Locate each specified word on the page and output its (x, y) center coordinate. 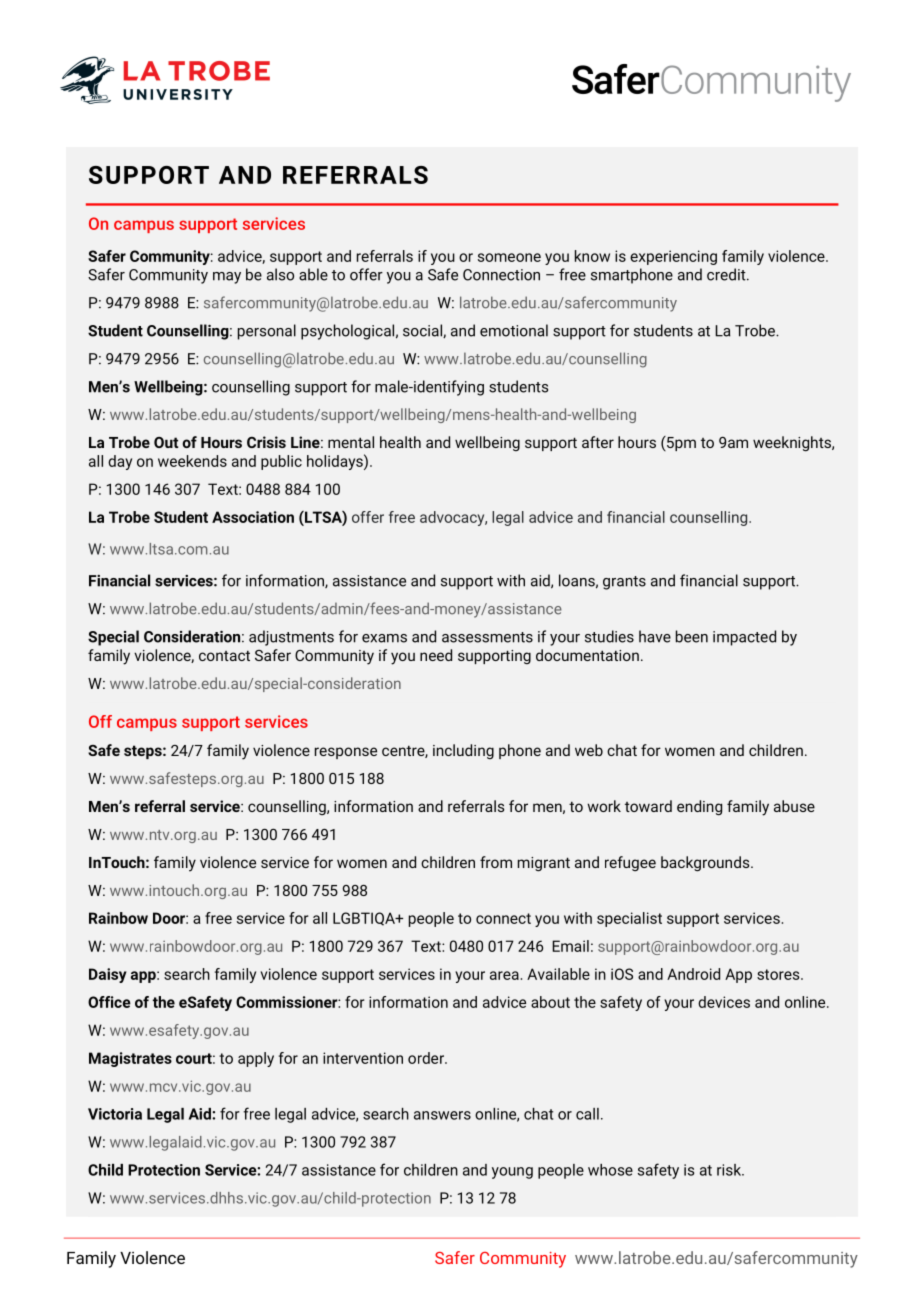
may (227, 278)
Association (253, 517)
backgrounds (706, 863)
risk (730, 1170)
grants (624, 583)
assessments (487, 637)
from (496, 862)
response (346, 753)
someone (509, 257)
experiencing (673, 257)
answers (442, 1115)
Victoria (115, 1114)
